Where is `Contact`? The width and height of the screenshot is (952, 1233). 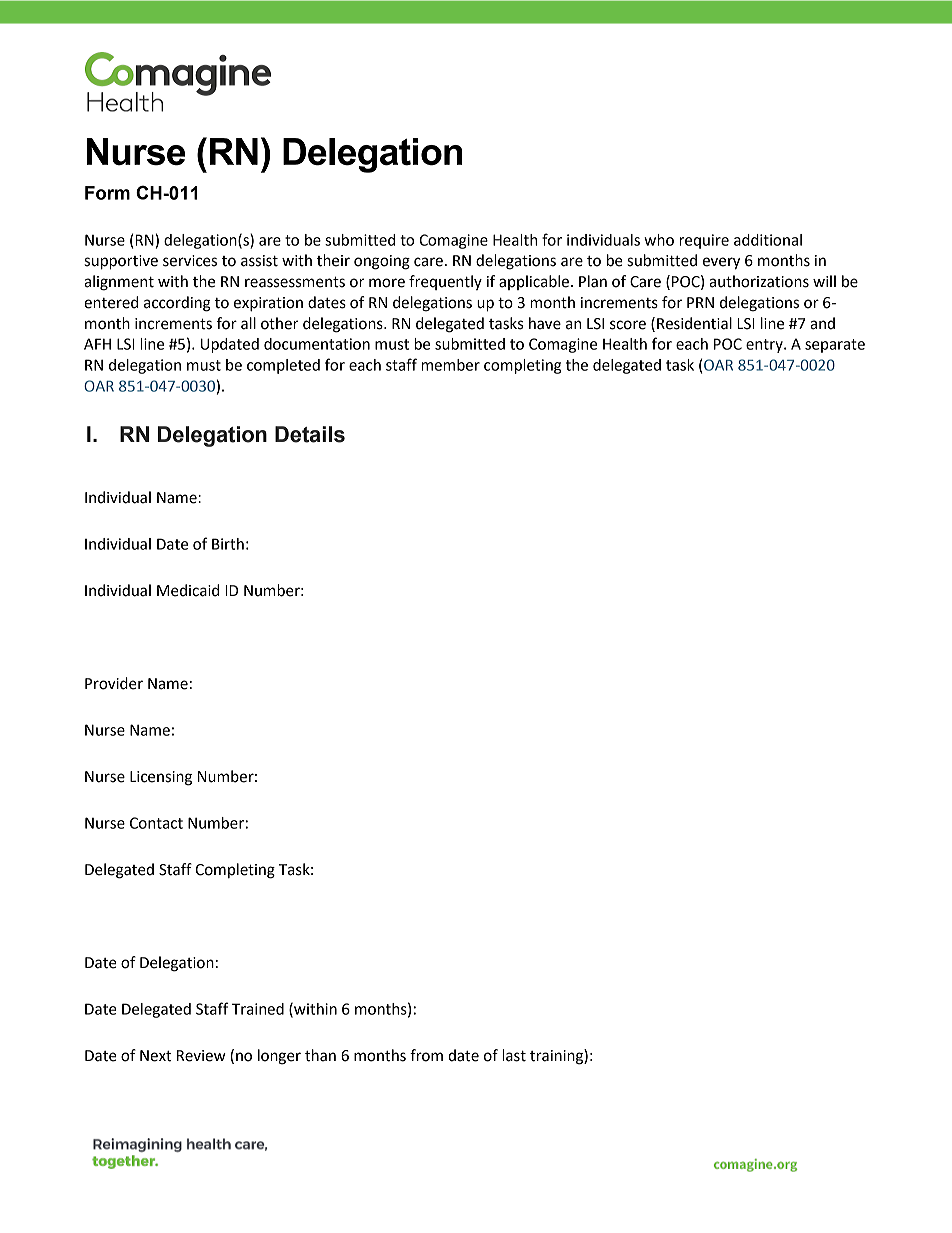
Contact is located at coordinates (156, 823).
